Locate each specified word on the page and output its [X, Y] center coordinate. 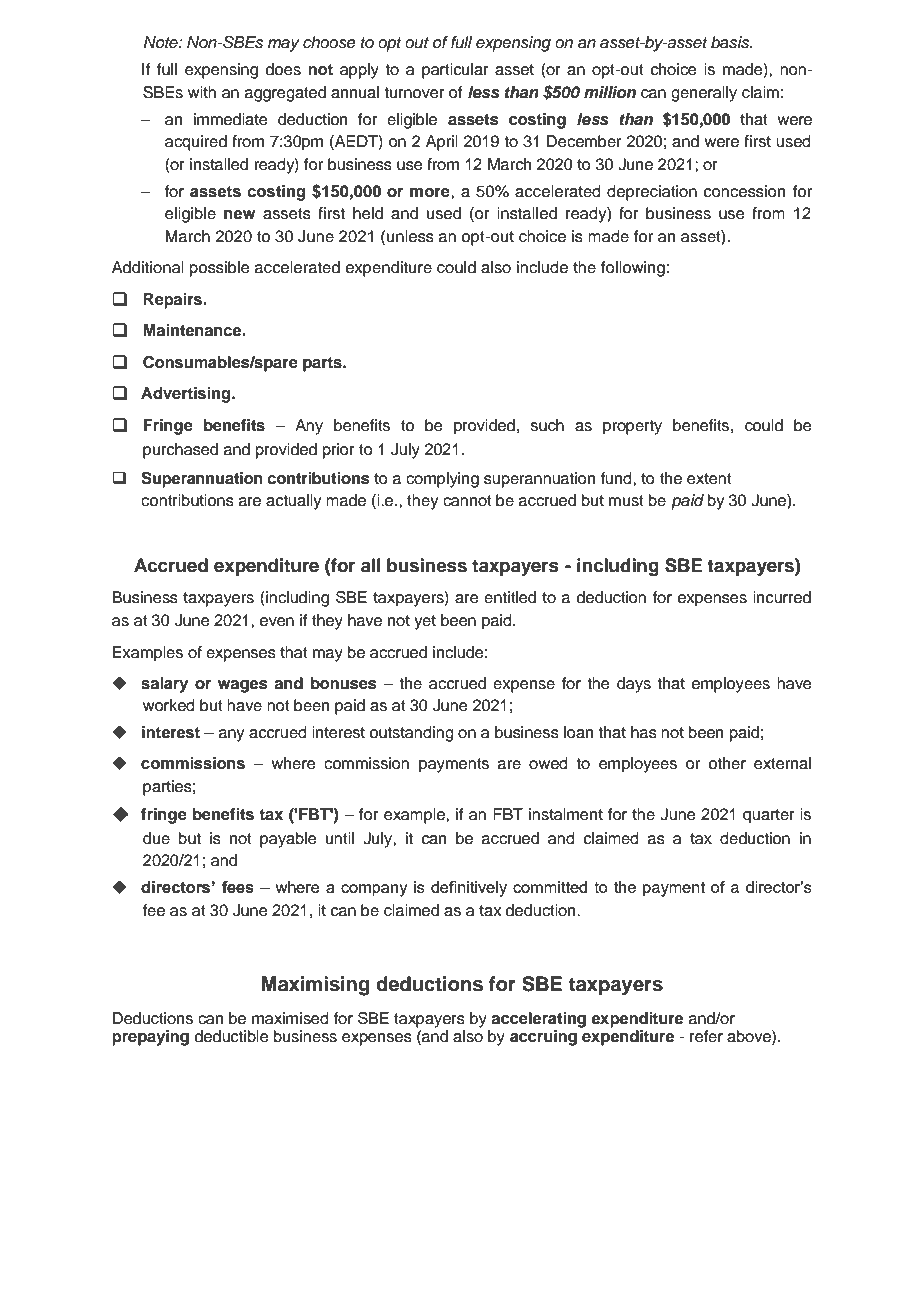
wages [243, 686]
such [547, 425]
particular [455, 71]
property [632, 427]
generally [704, 94]
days [634, 685]
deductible [232, 1036]
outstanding [411, 734]
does [283, 69]
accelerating [538, 1020]
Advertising [187, 395]
